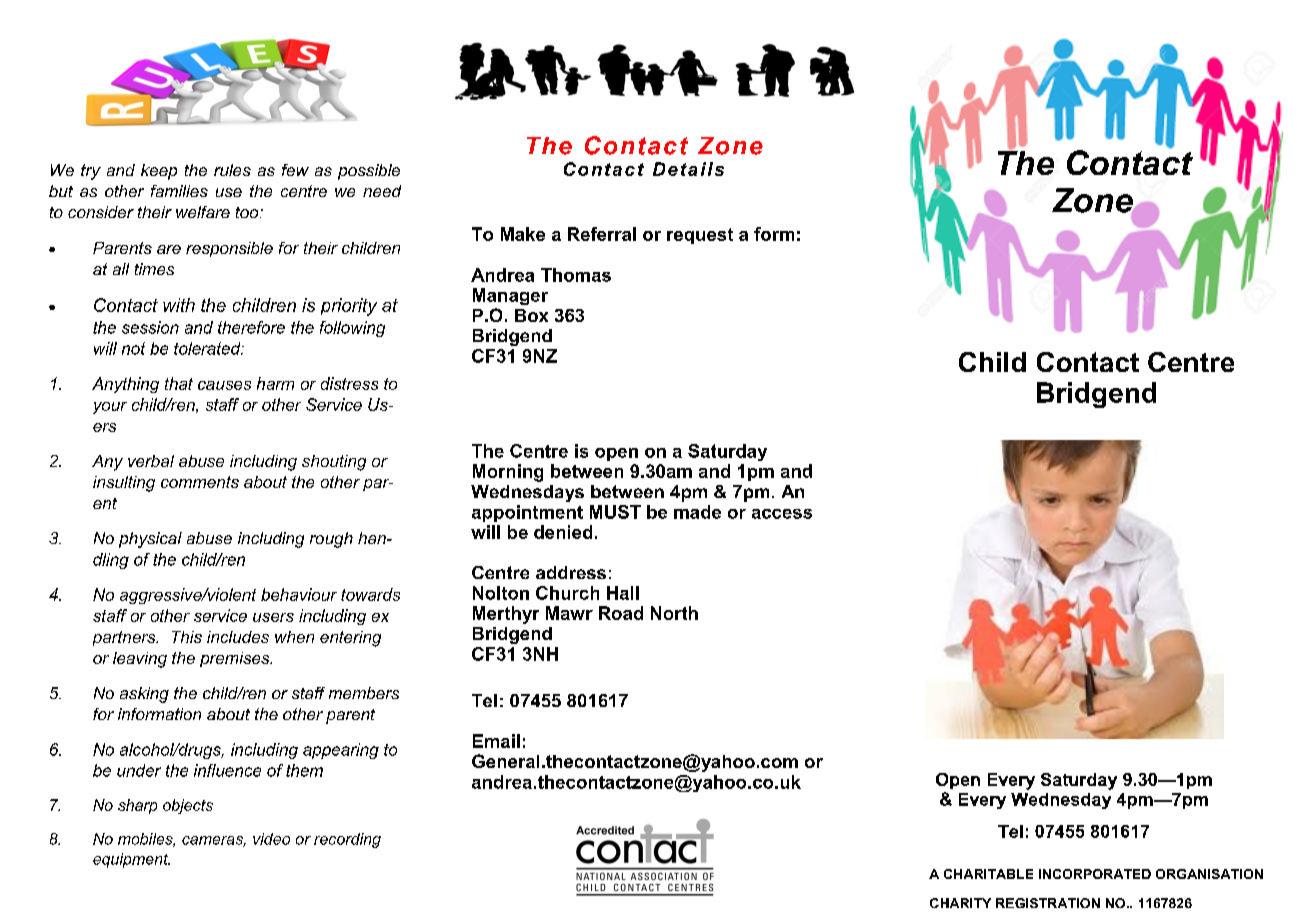  I want to click on North, so click(674, 613).
